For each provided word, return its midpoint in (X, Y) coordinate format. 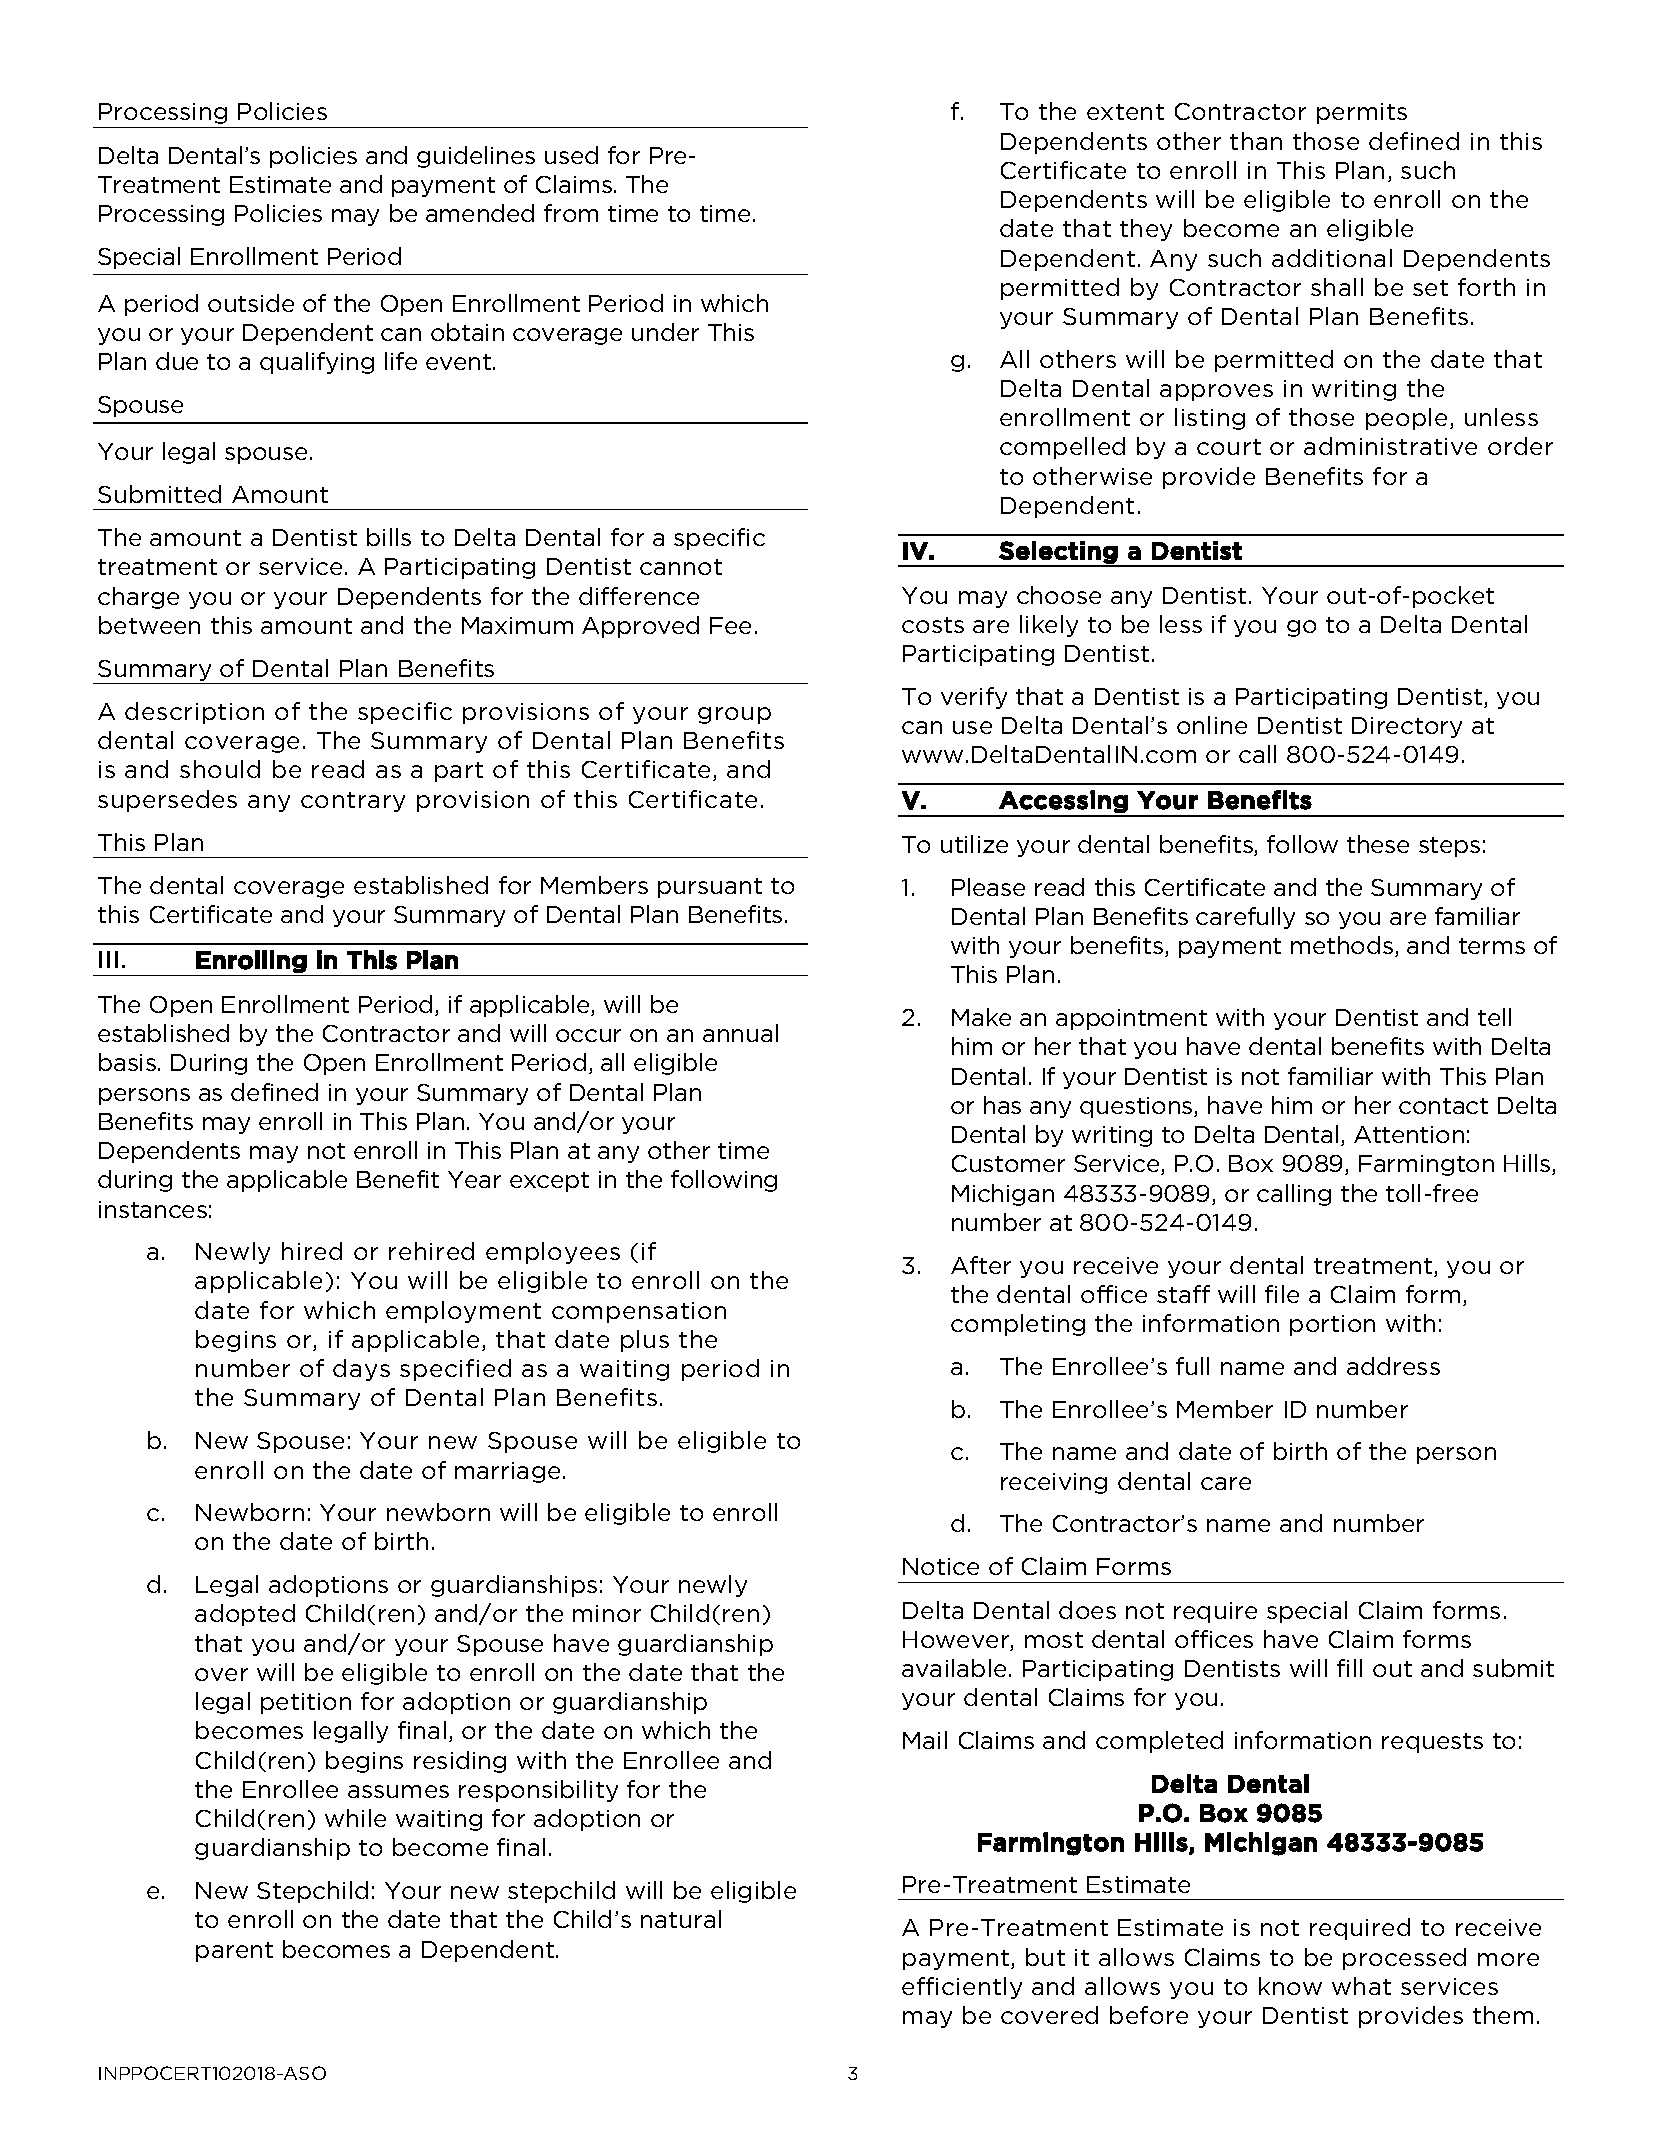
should (220, 769)
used (571, 155)
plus (645, 1341)
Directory (1407, 727)
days (361, 1370)
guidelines (476, 157)
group (734, 715)
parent (234, 1952)
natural (681, 1919)
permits (1362, 113)
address (1393, 1366)
